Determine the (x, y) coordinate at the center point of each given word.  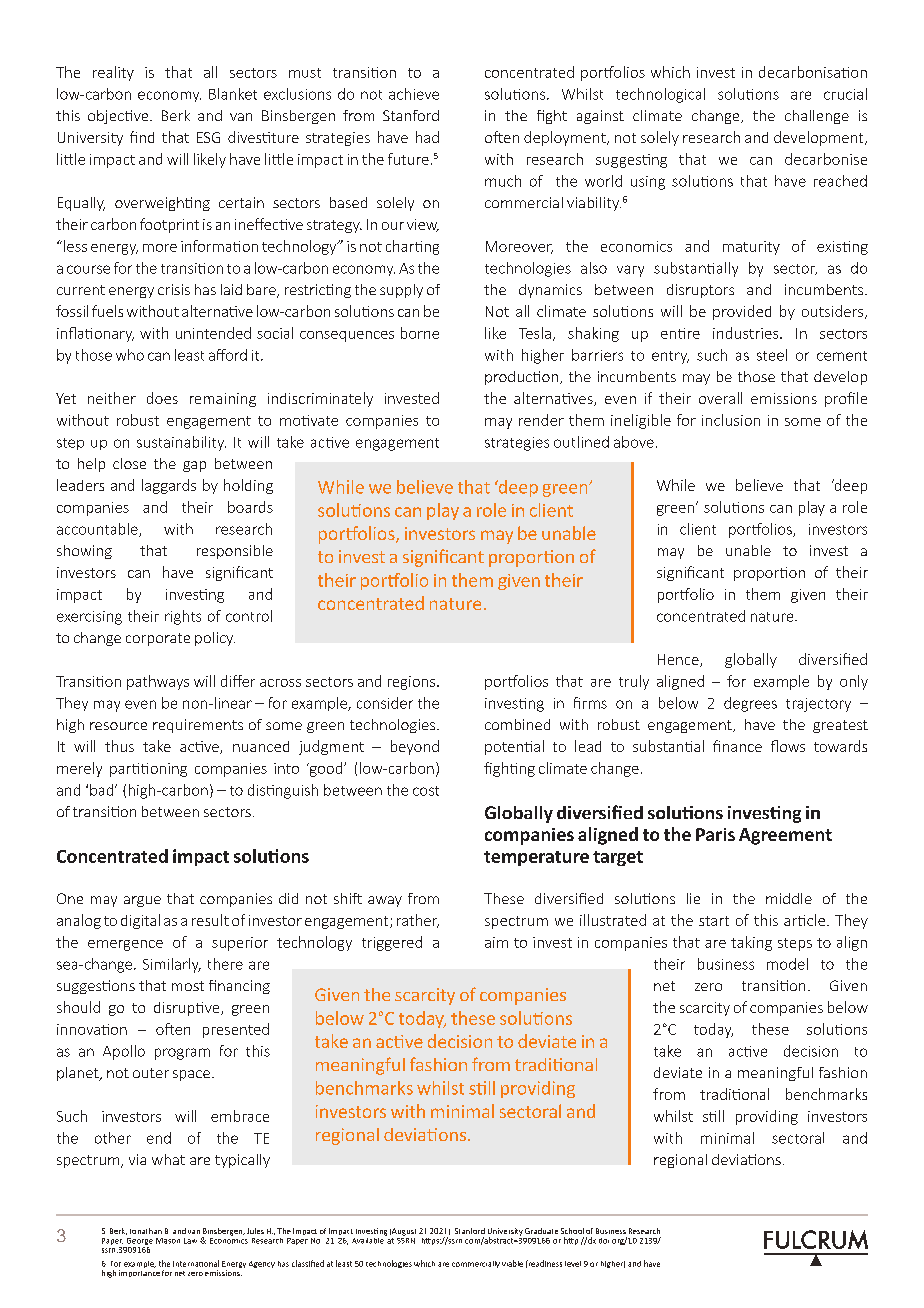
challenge (817, 117)
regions (413, 683)
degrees (750, 704)
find (142, 137)
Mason (168, 1241)
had (427, 137)
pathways (158, 682)
